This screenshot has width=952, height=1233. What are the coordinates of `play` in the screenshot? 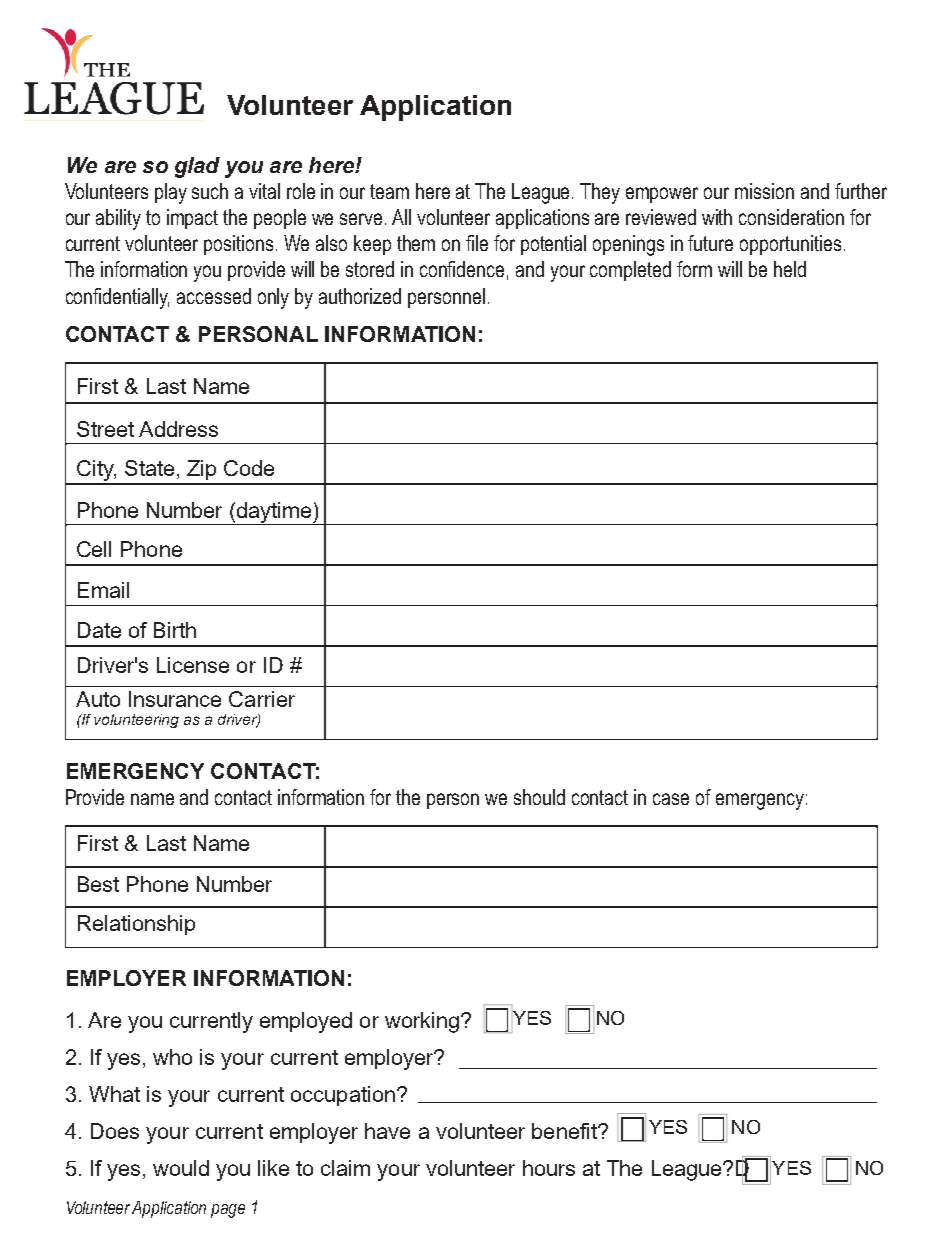 It's located at (171, 193).
